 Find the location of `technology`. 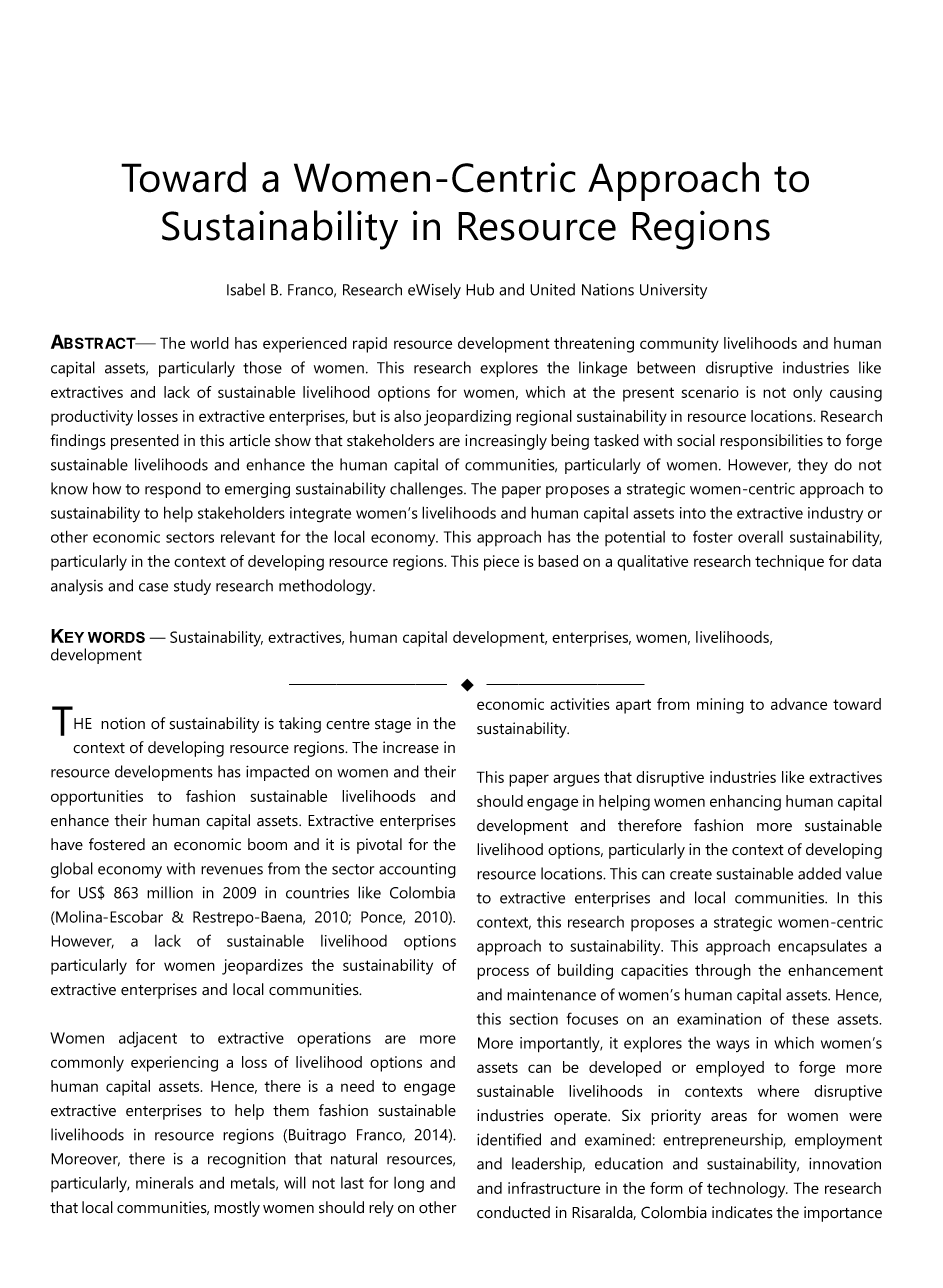

technology is located at coordinates (747, 1190).
